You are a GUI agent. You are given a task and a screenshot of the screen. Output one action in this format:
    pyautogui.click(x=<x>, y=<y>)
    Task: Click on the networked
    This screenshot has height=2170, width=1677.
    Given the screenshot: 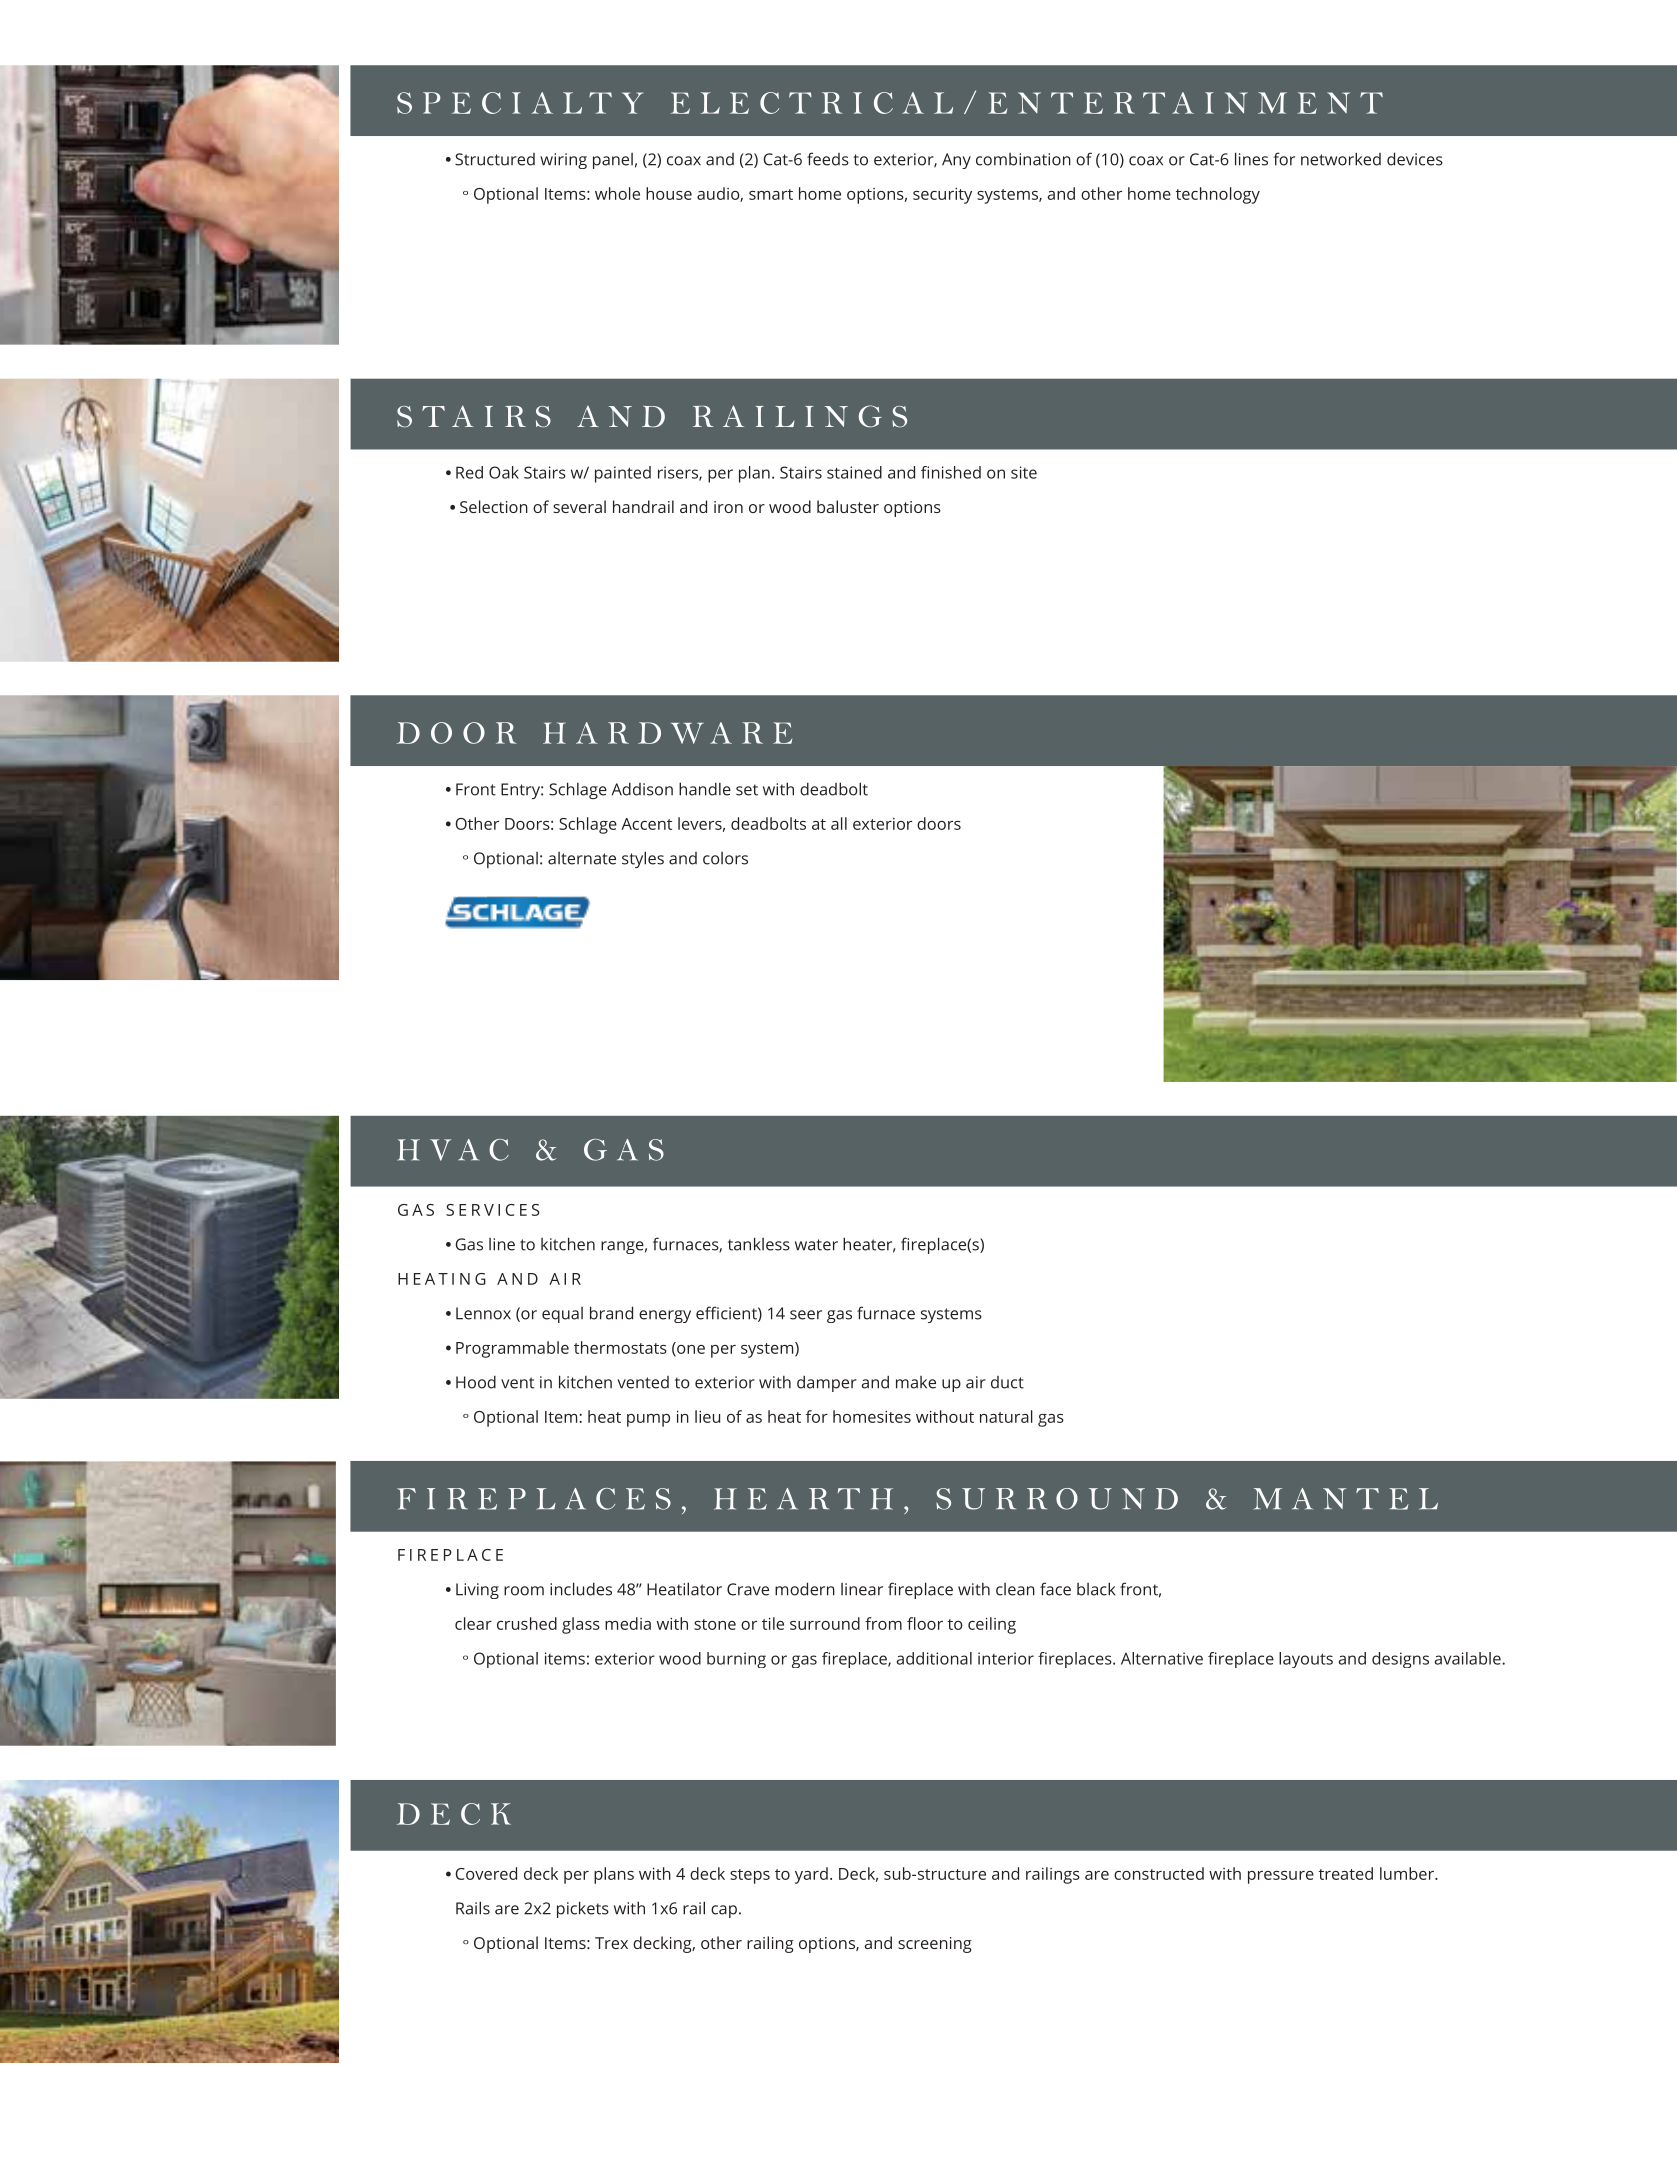 What is the action you would take?
    pyautogui.click(x=1341, y=159)
